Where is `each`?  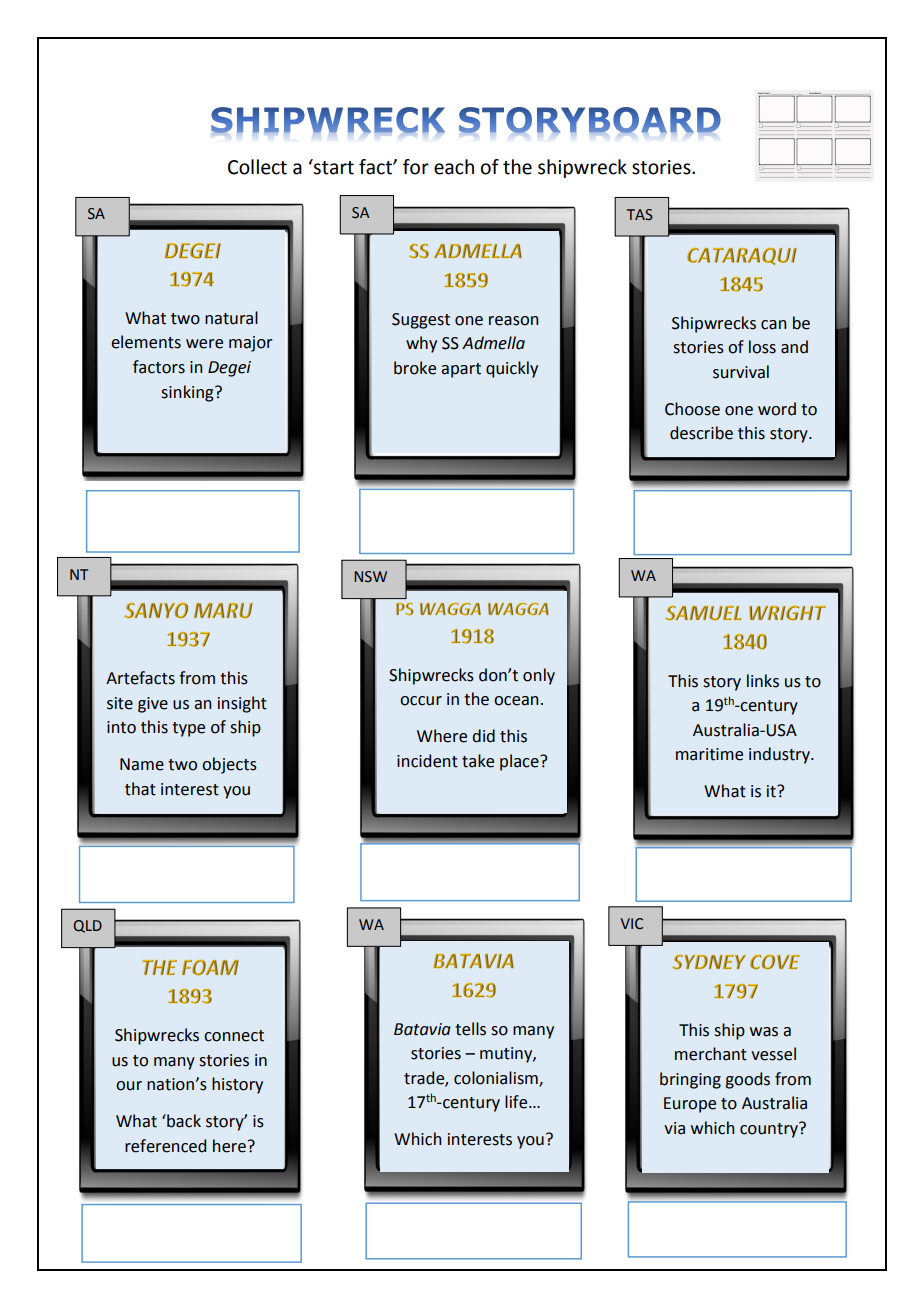 each is located at coordinates (454, 167).
